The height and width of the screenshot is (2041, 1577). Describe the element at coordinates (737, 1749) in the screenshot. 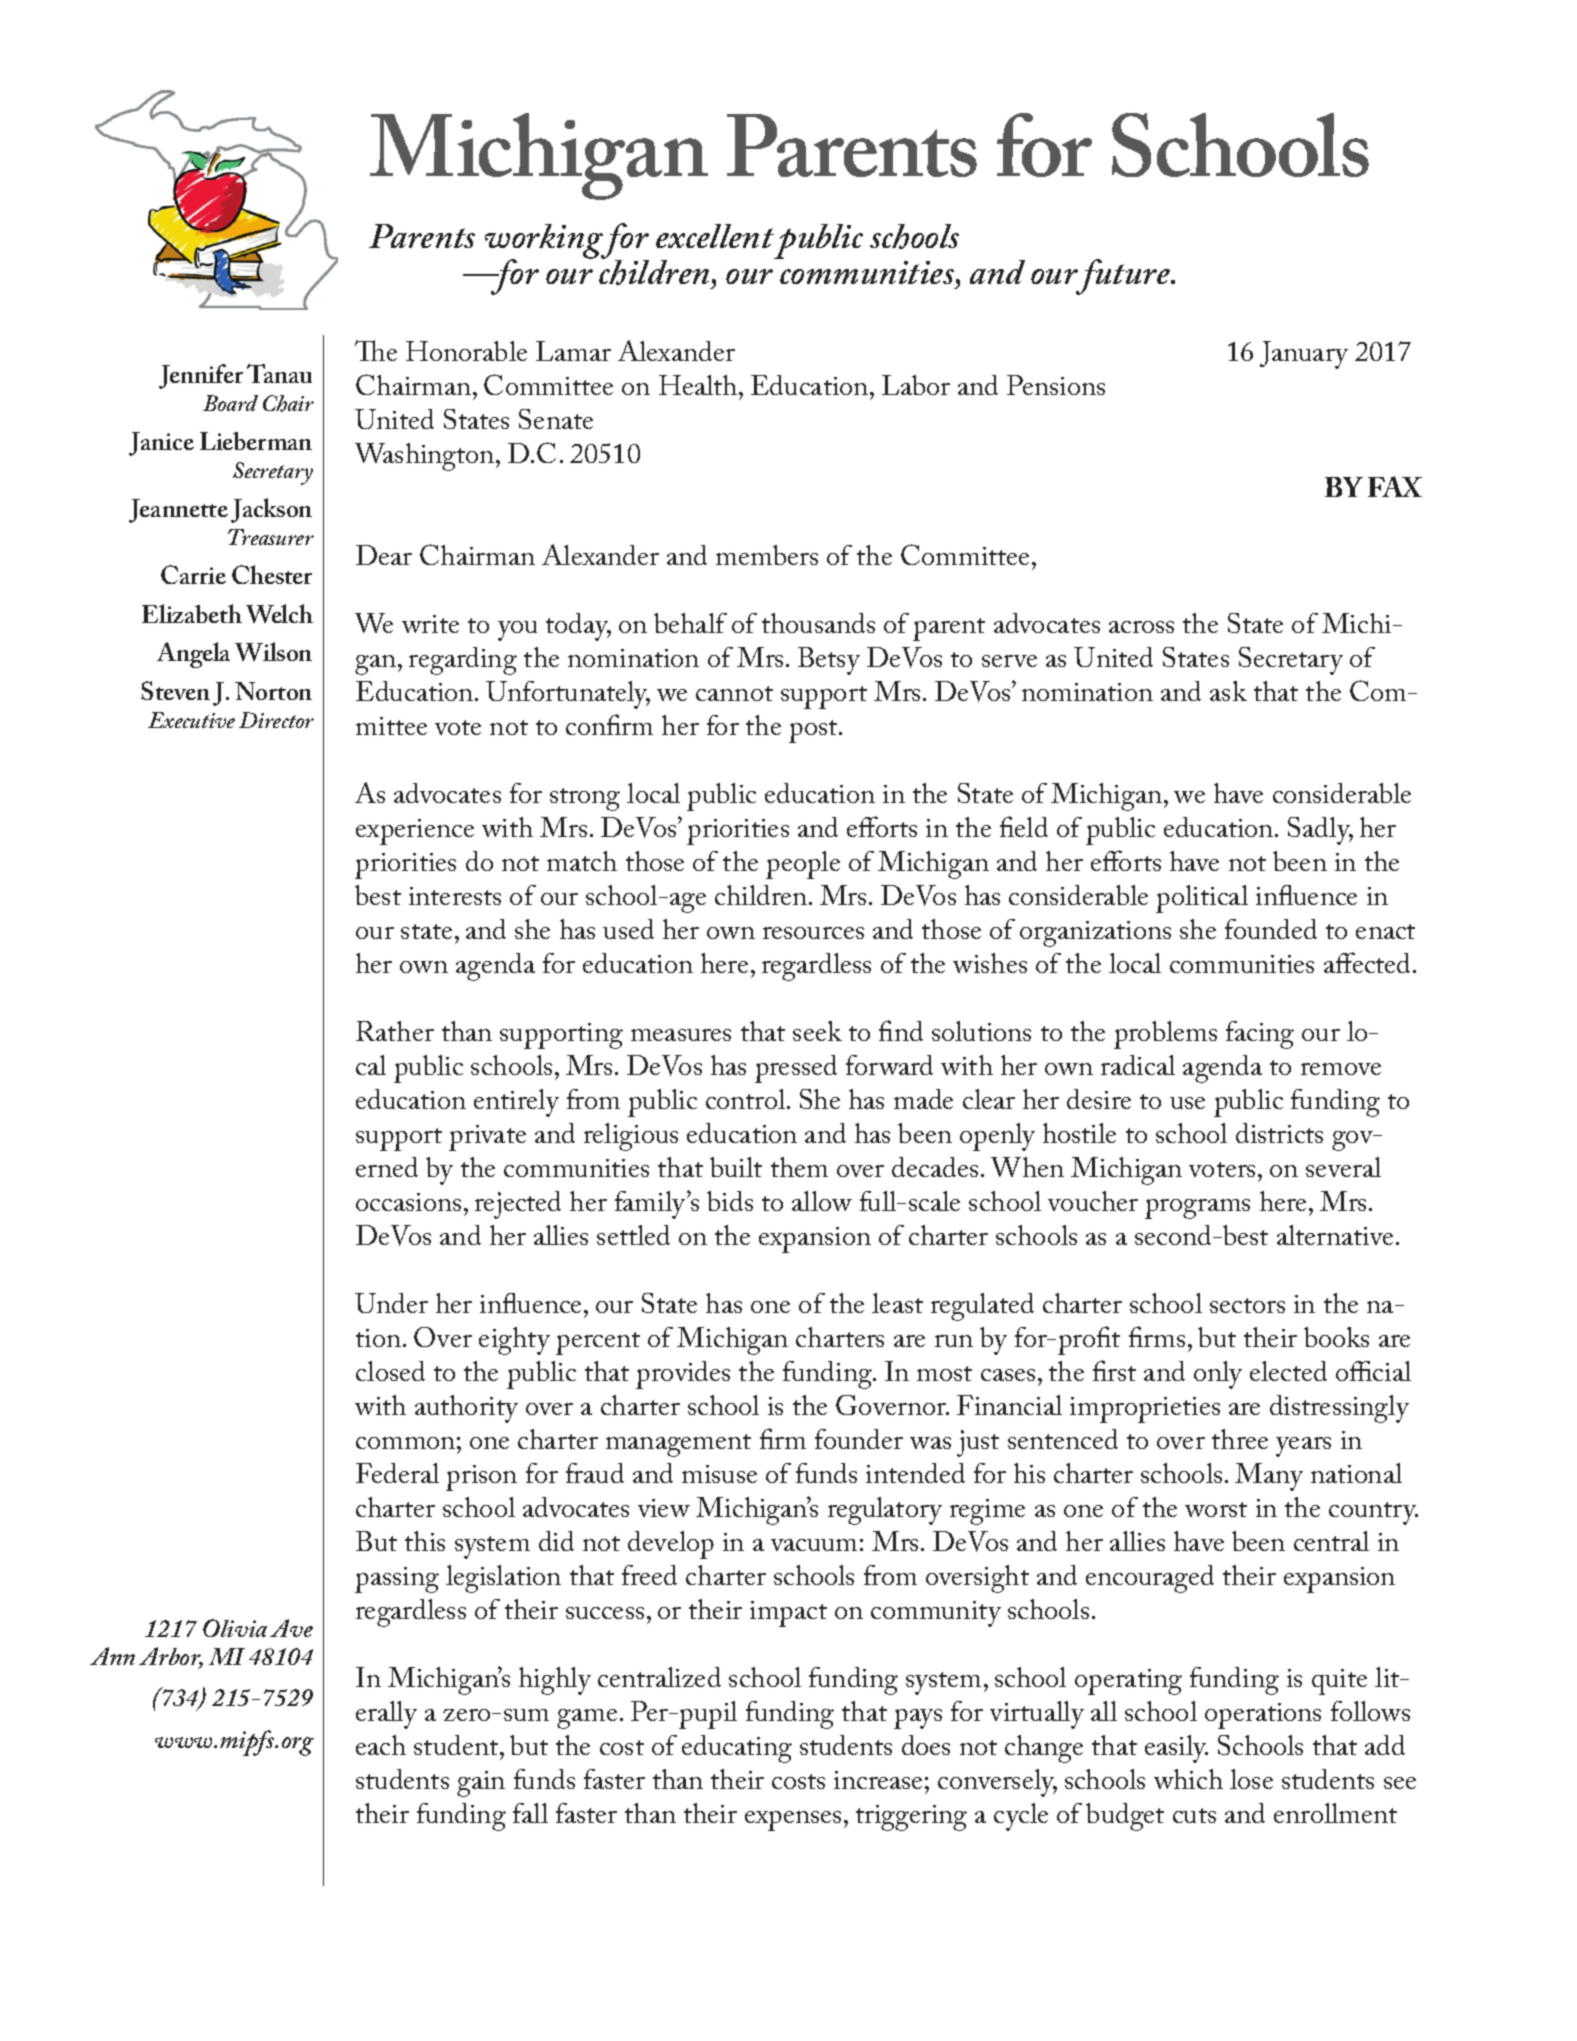

I see `educating` at that location.
